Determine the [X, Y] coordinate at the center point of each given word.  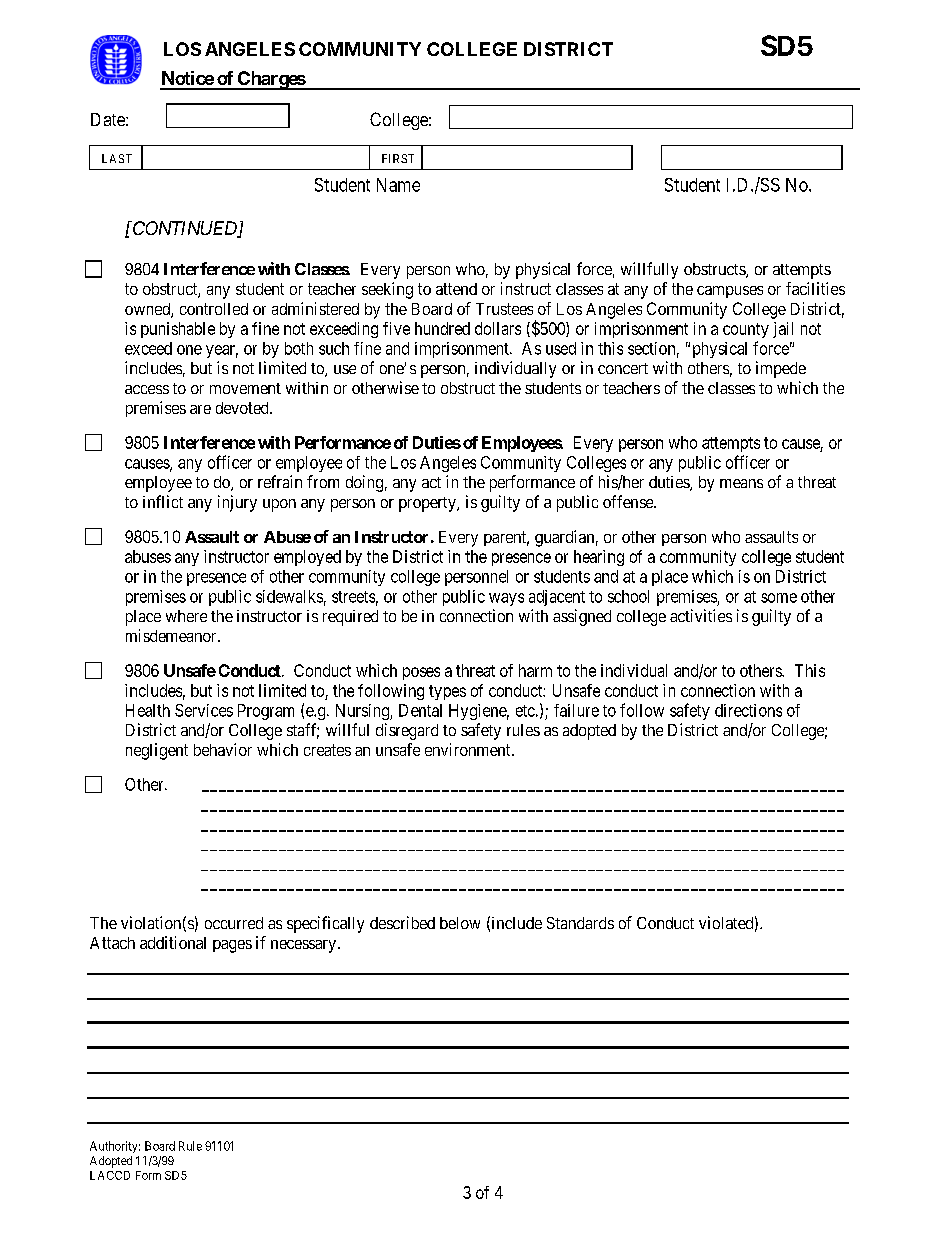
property [428, 504]
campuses [730, 292]
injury [237, 503]
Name [398, 185]
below [460, 923]
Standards [580, 923]
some [779, 598]
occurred [234, 923]
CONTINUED [185, 229]
